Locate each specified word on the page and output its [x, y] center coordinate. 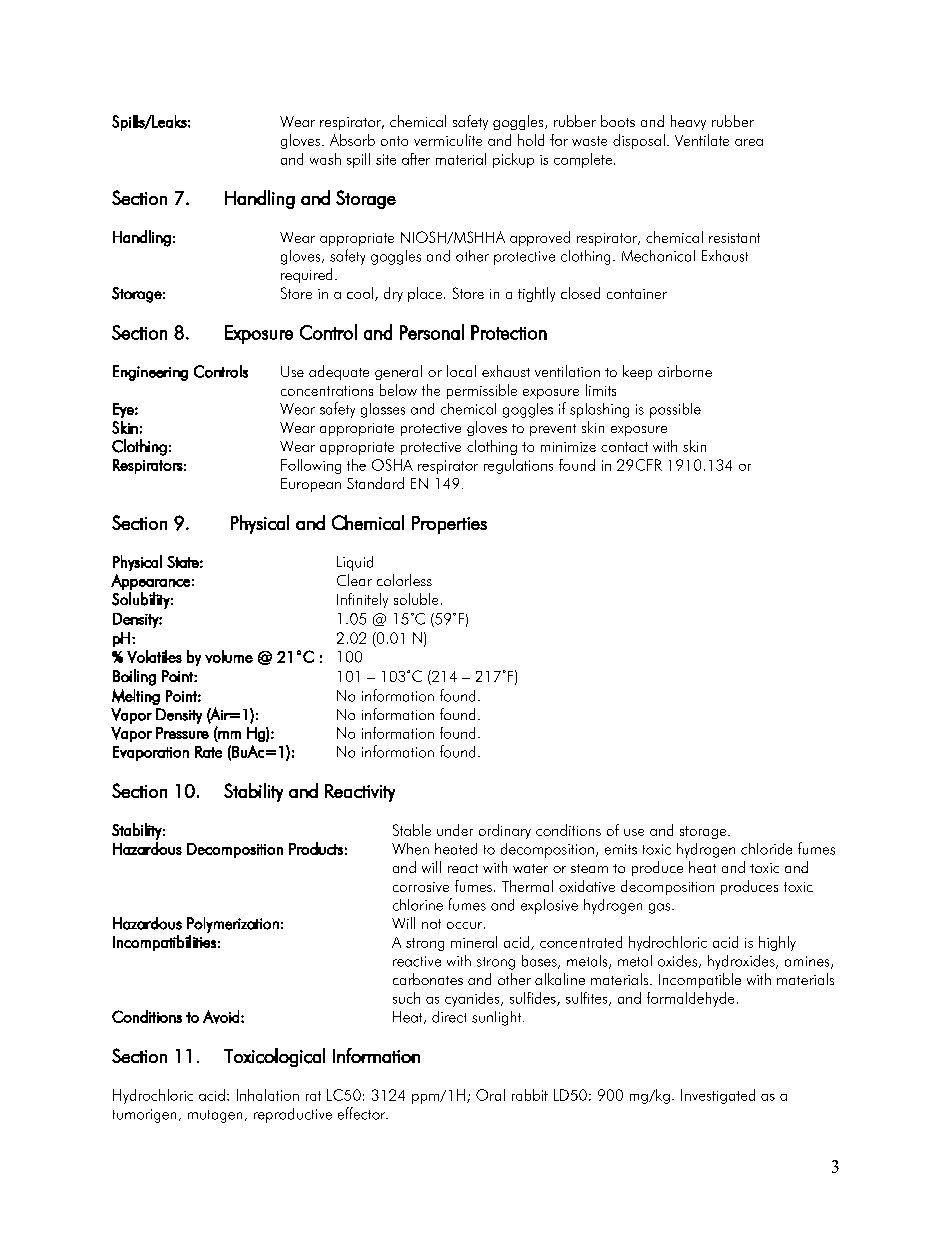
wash [325, 159]
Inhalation [268, 1095]
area [749, 142]
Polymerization [233, 925]
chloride [766, 849]
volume [229, 656]
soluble [416, 599]
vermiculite [448, 140]
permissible [482, 391]
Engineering [150, 373]
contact [624, 447]
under [455, 830]
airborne [685, 371]
